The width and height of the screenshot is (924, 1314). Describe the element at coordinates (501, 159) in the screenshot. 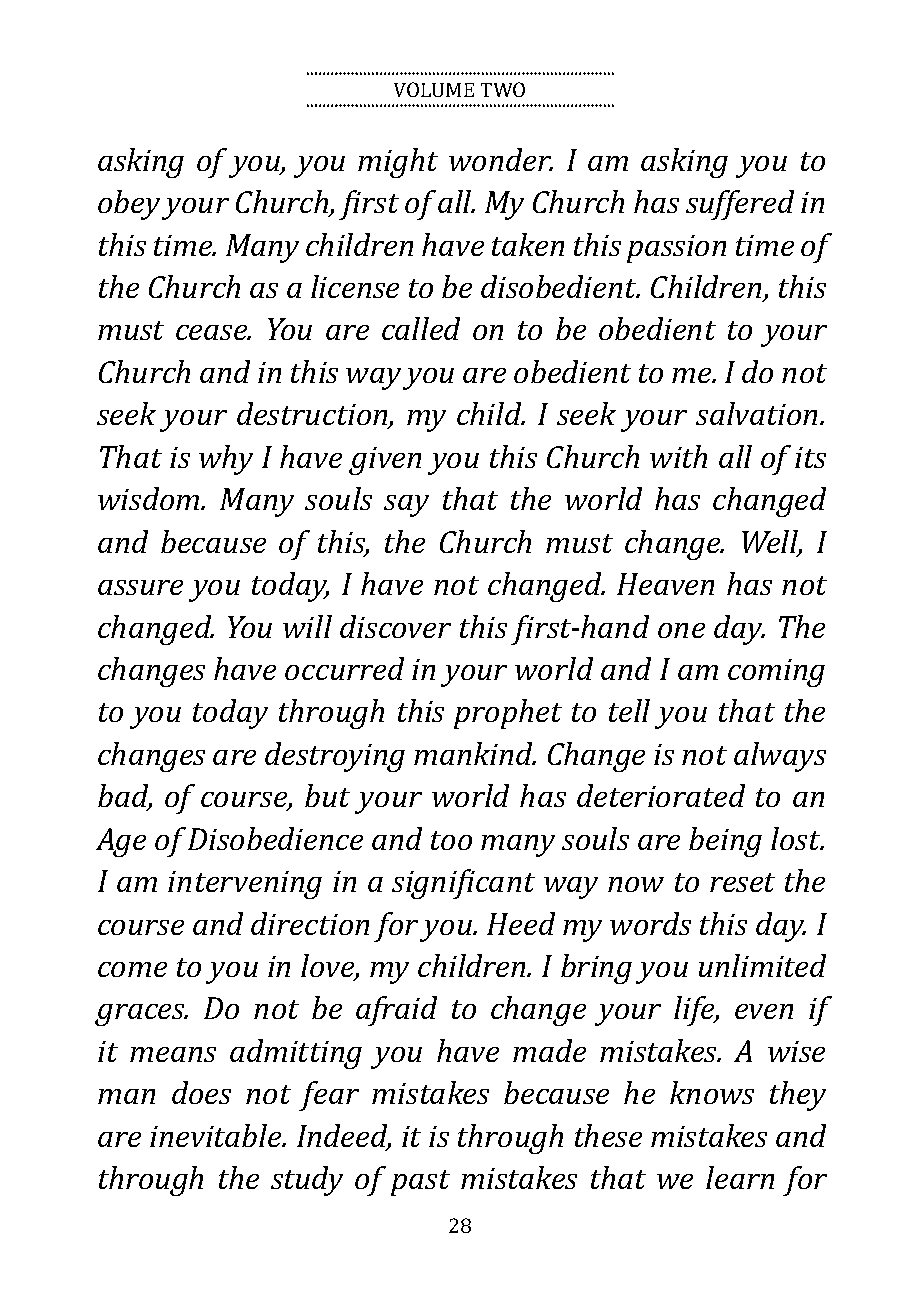

I see `wonder` at that location.
